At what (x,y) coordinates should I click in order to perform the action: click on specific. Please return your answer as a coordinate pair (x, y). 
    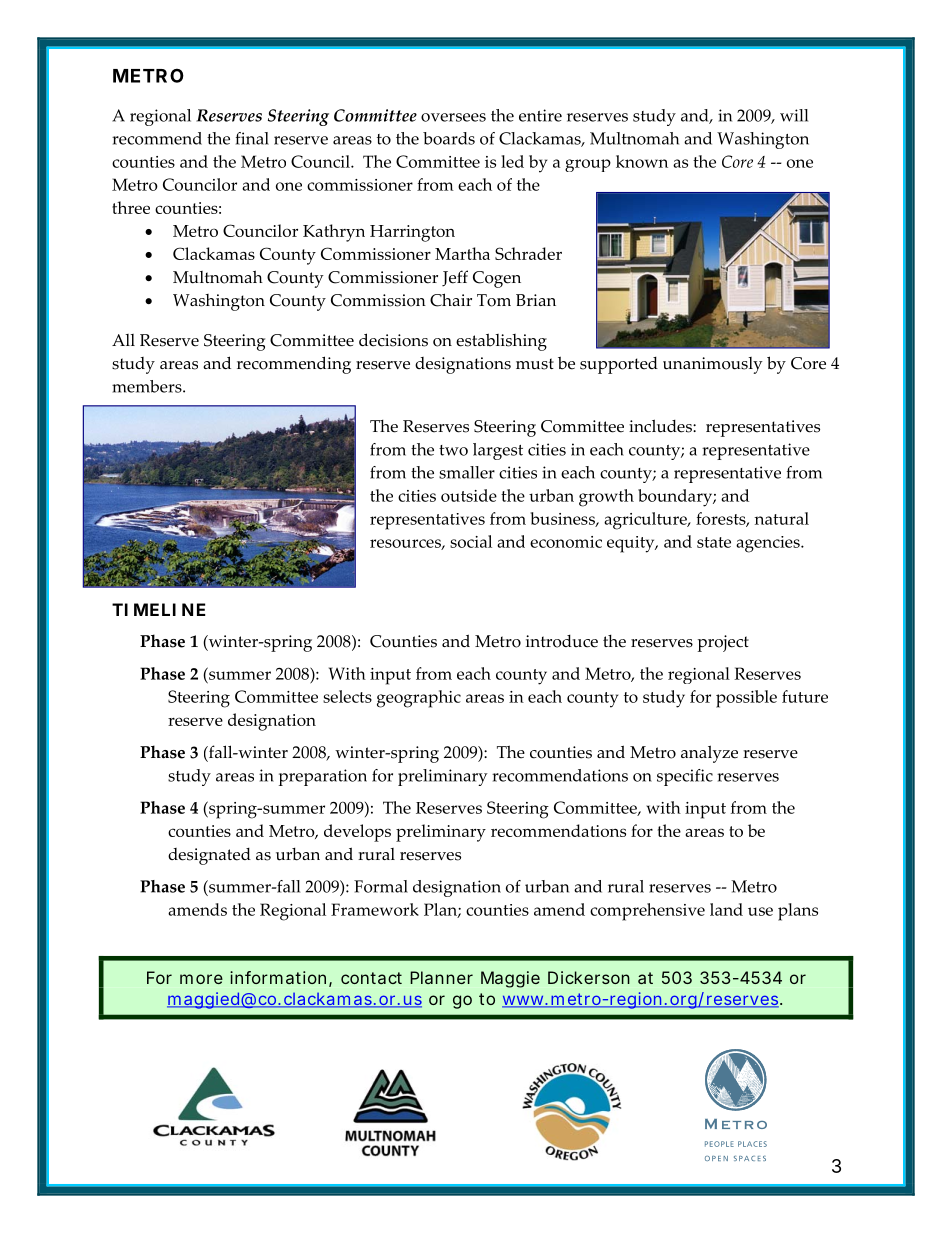
    Looking at the image, I should click on (685, 777).
